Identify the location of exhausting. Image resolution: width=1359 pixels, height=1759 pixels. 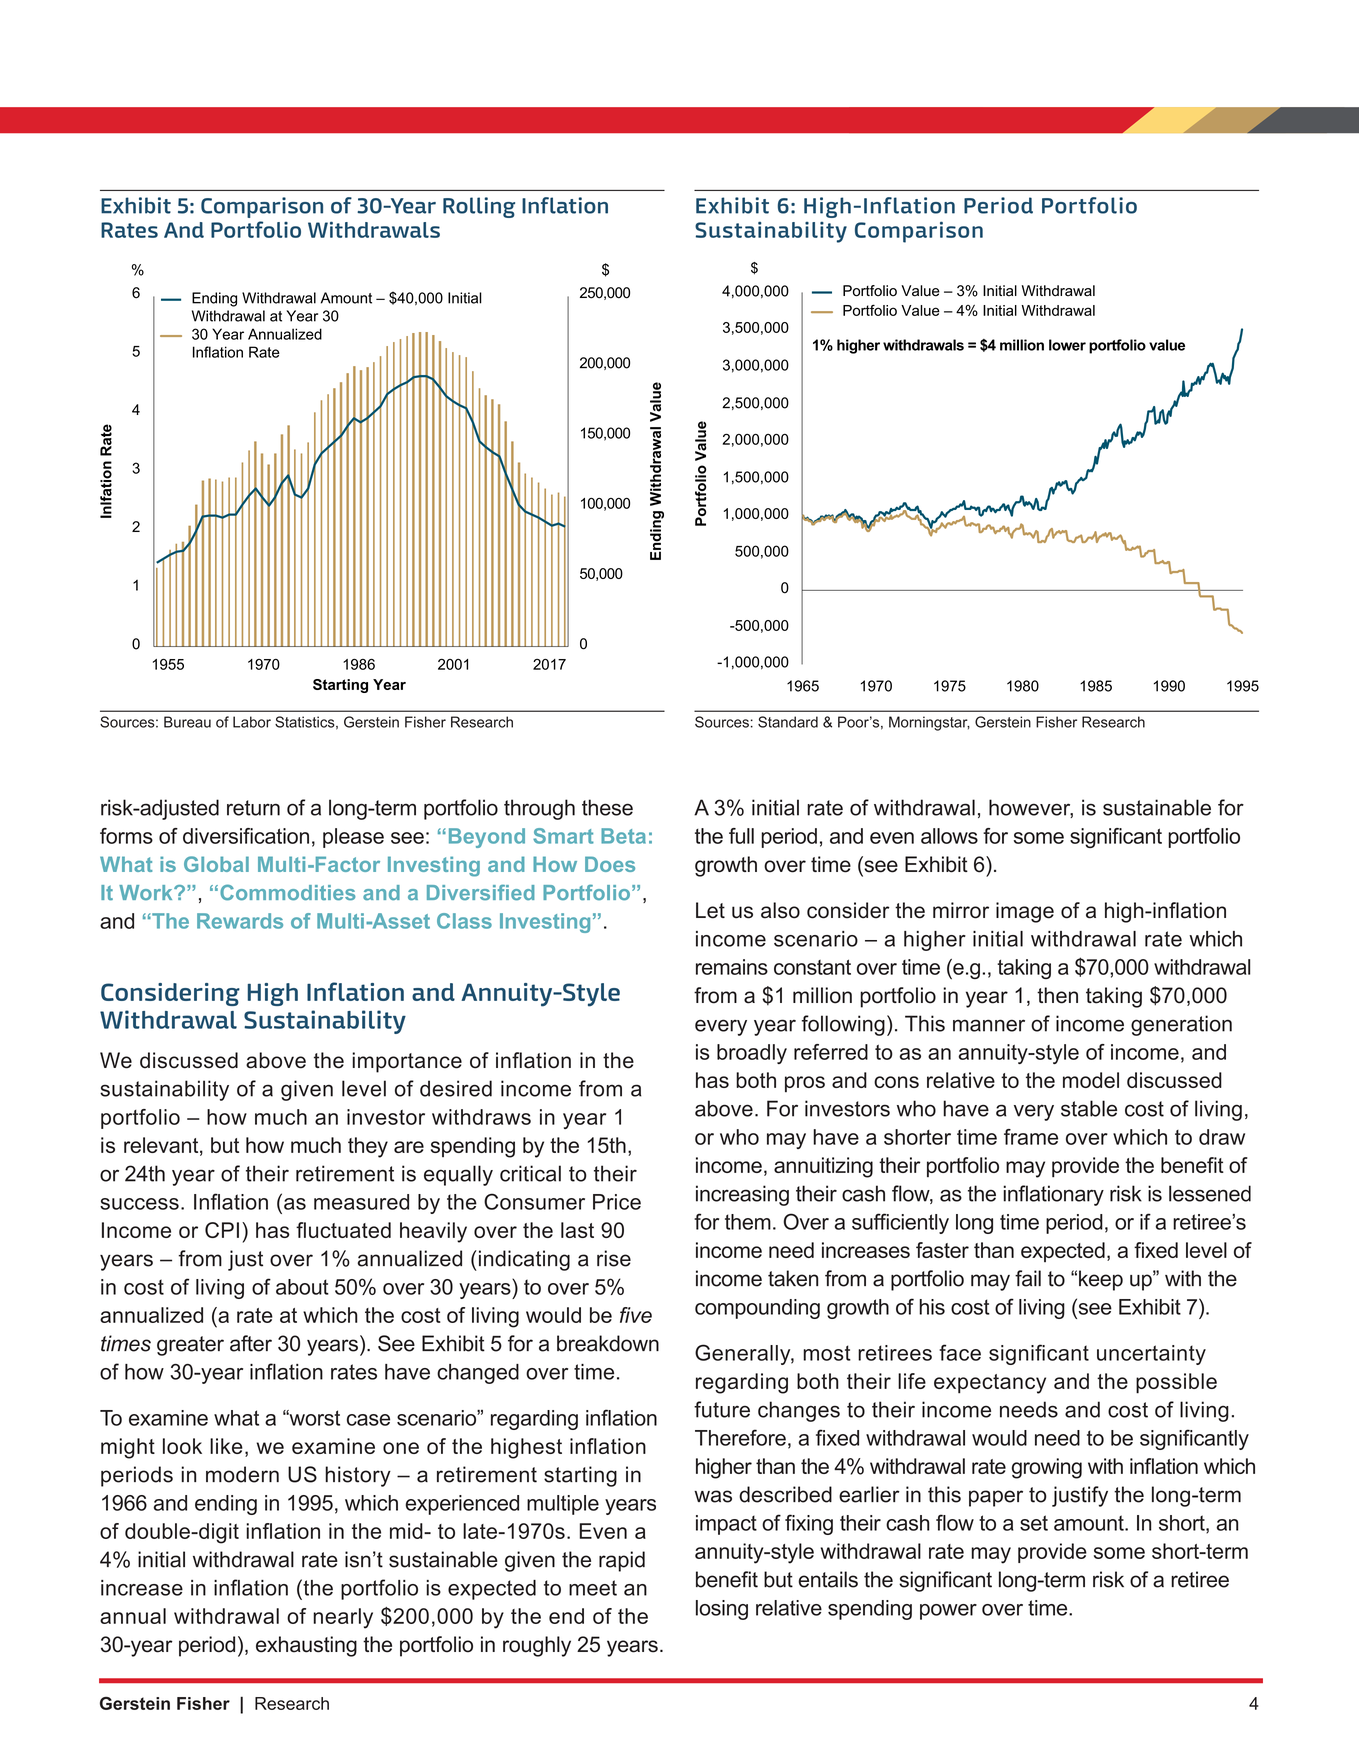
(306, 1646).
